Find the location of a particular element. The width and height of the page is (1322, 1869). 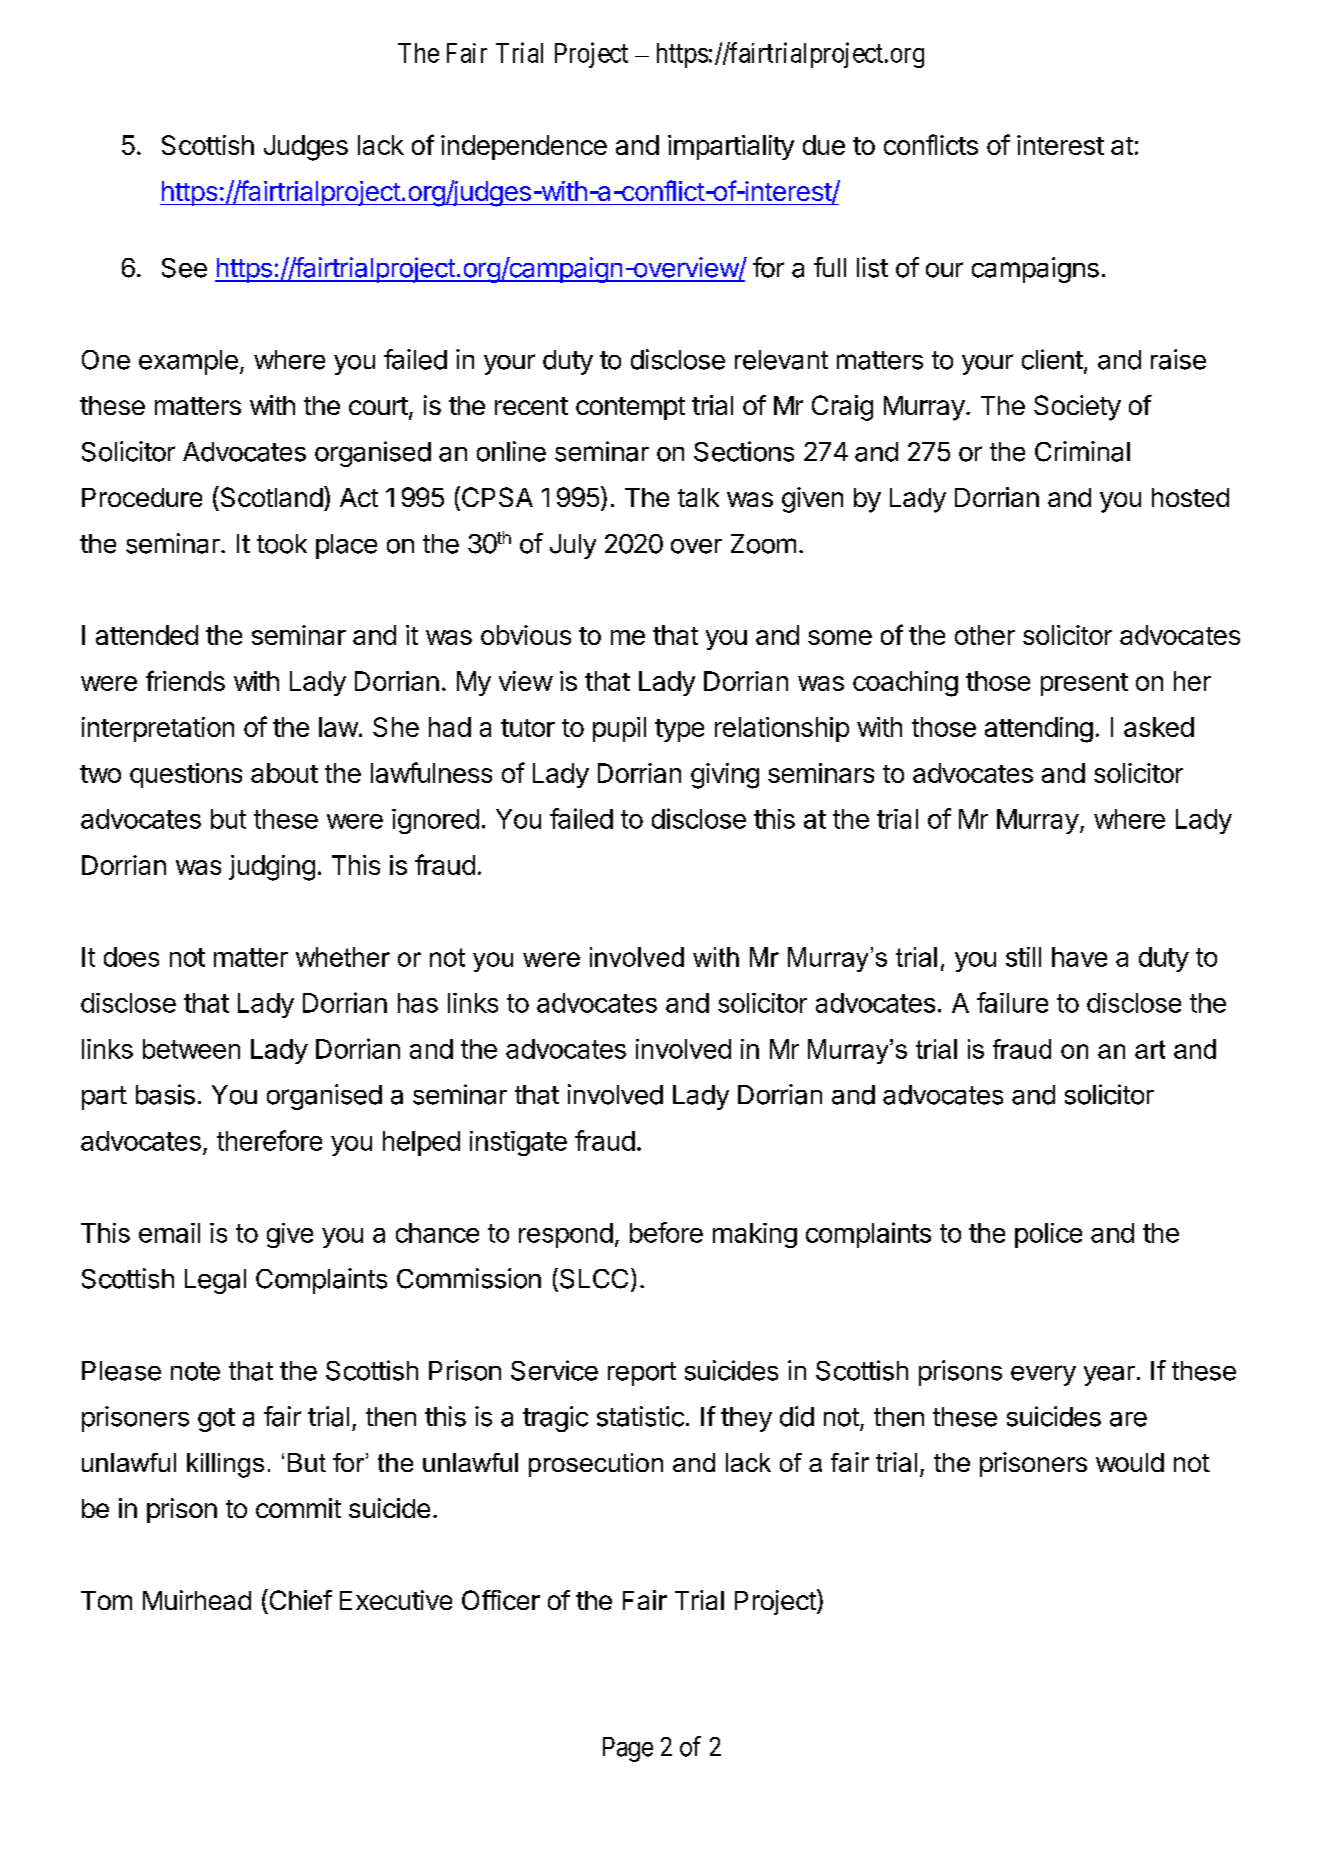

Page is located at coordinates (628, 1749).
